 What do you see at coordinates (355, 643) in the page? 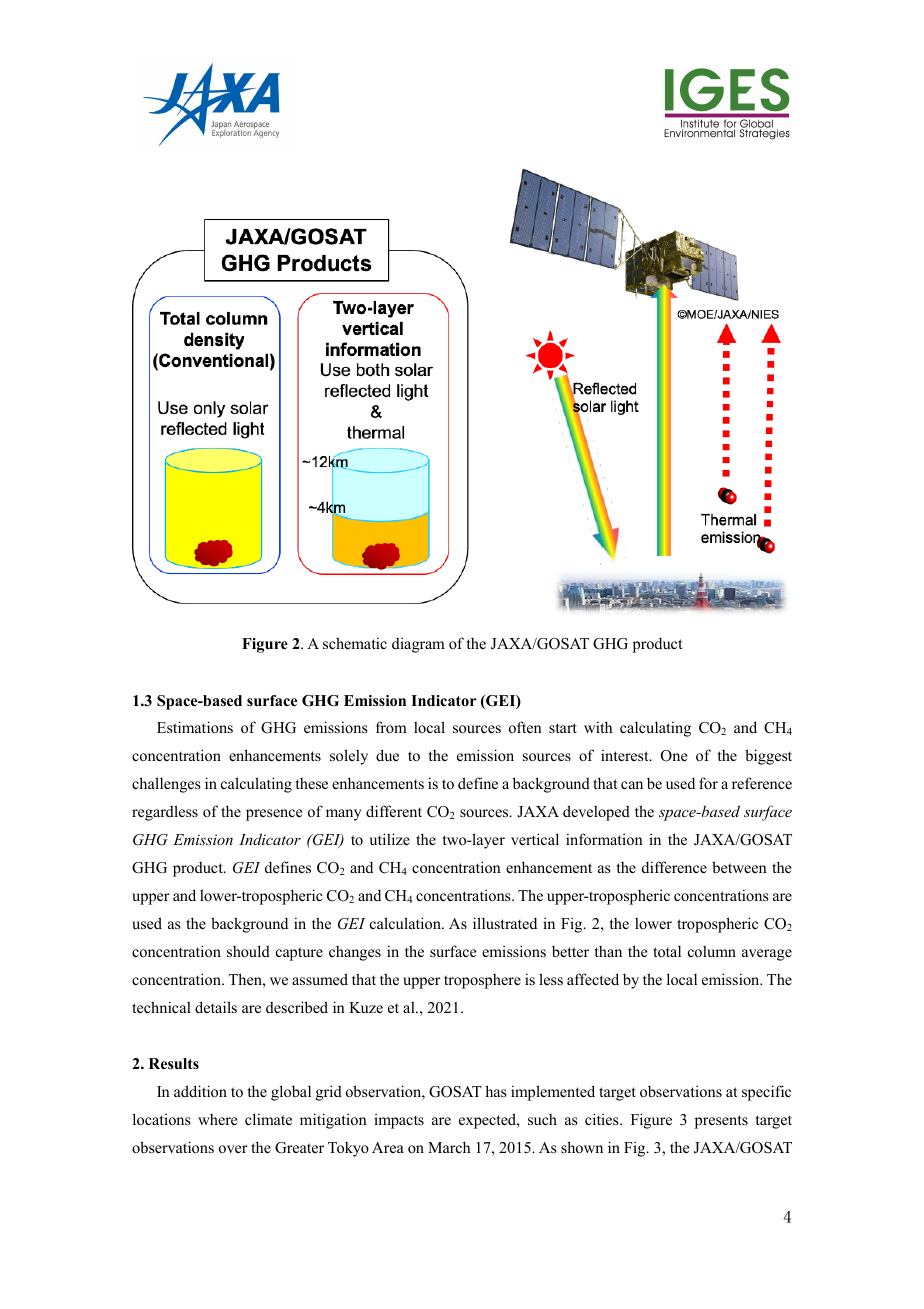
I see `schematic` at bounding box center [355, 643].
